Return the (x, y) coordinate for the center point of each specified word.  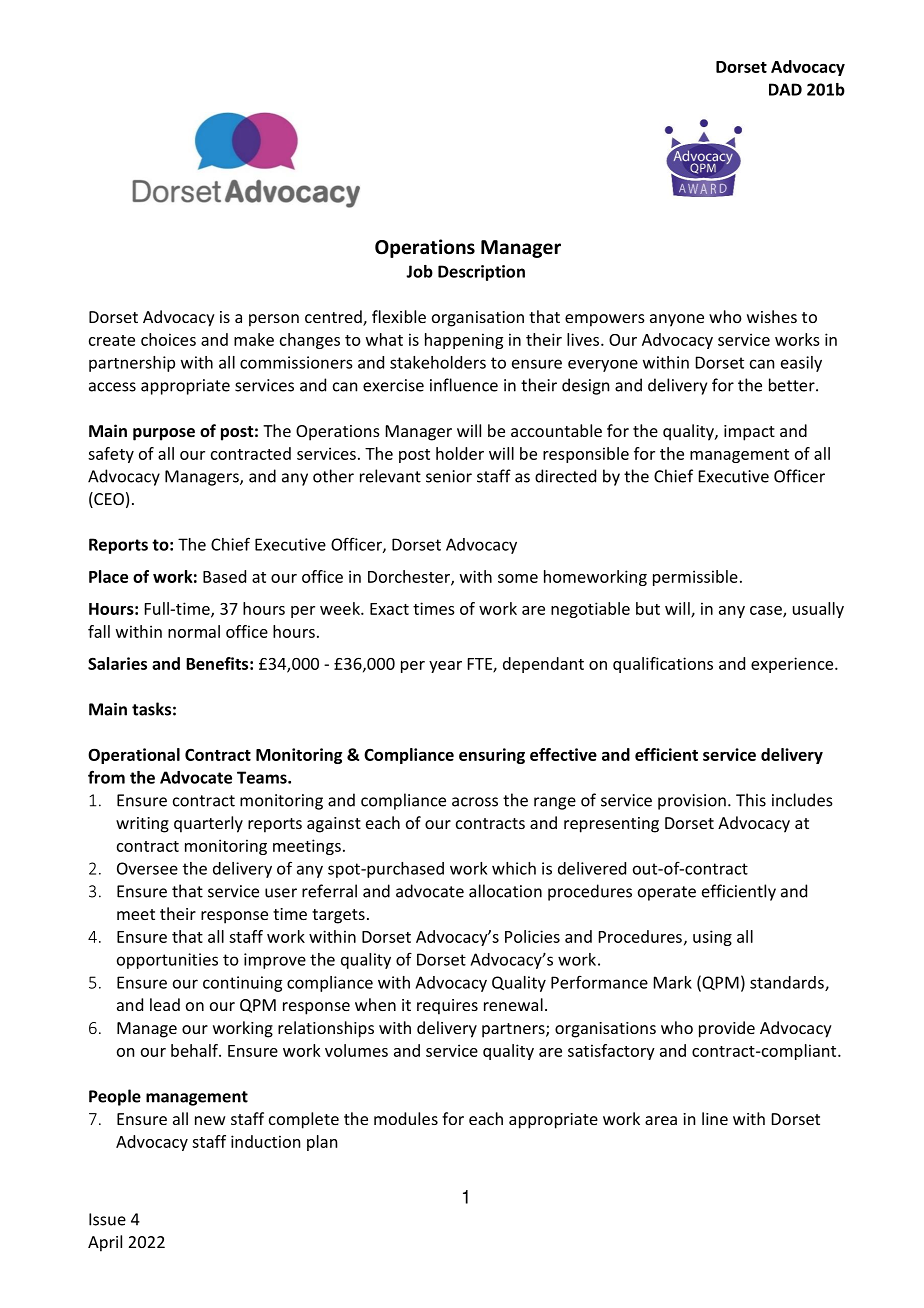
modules (406, 1118)
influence (464, 385)
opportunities (167, 961)
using (712, 938)
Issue (107, 1219)
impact (749, 433)
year (445, 667)
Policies (532, 936)
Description (481, 273)
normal (194, 631)
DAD (785, 89)
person (274, 320)
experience (793, 665)
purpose (164, 434)
